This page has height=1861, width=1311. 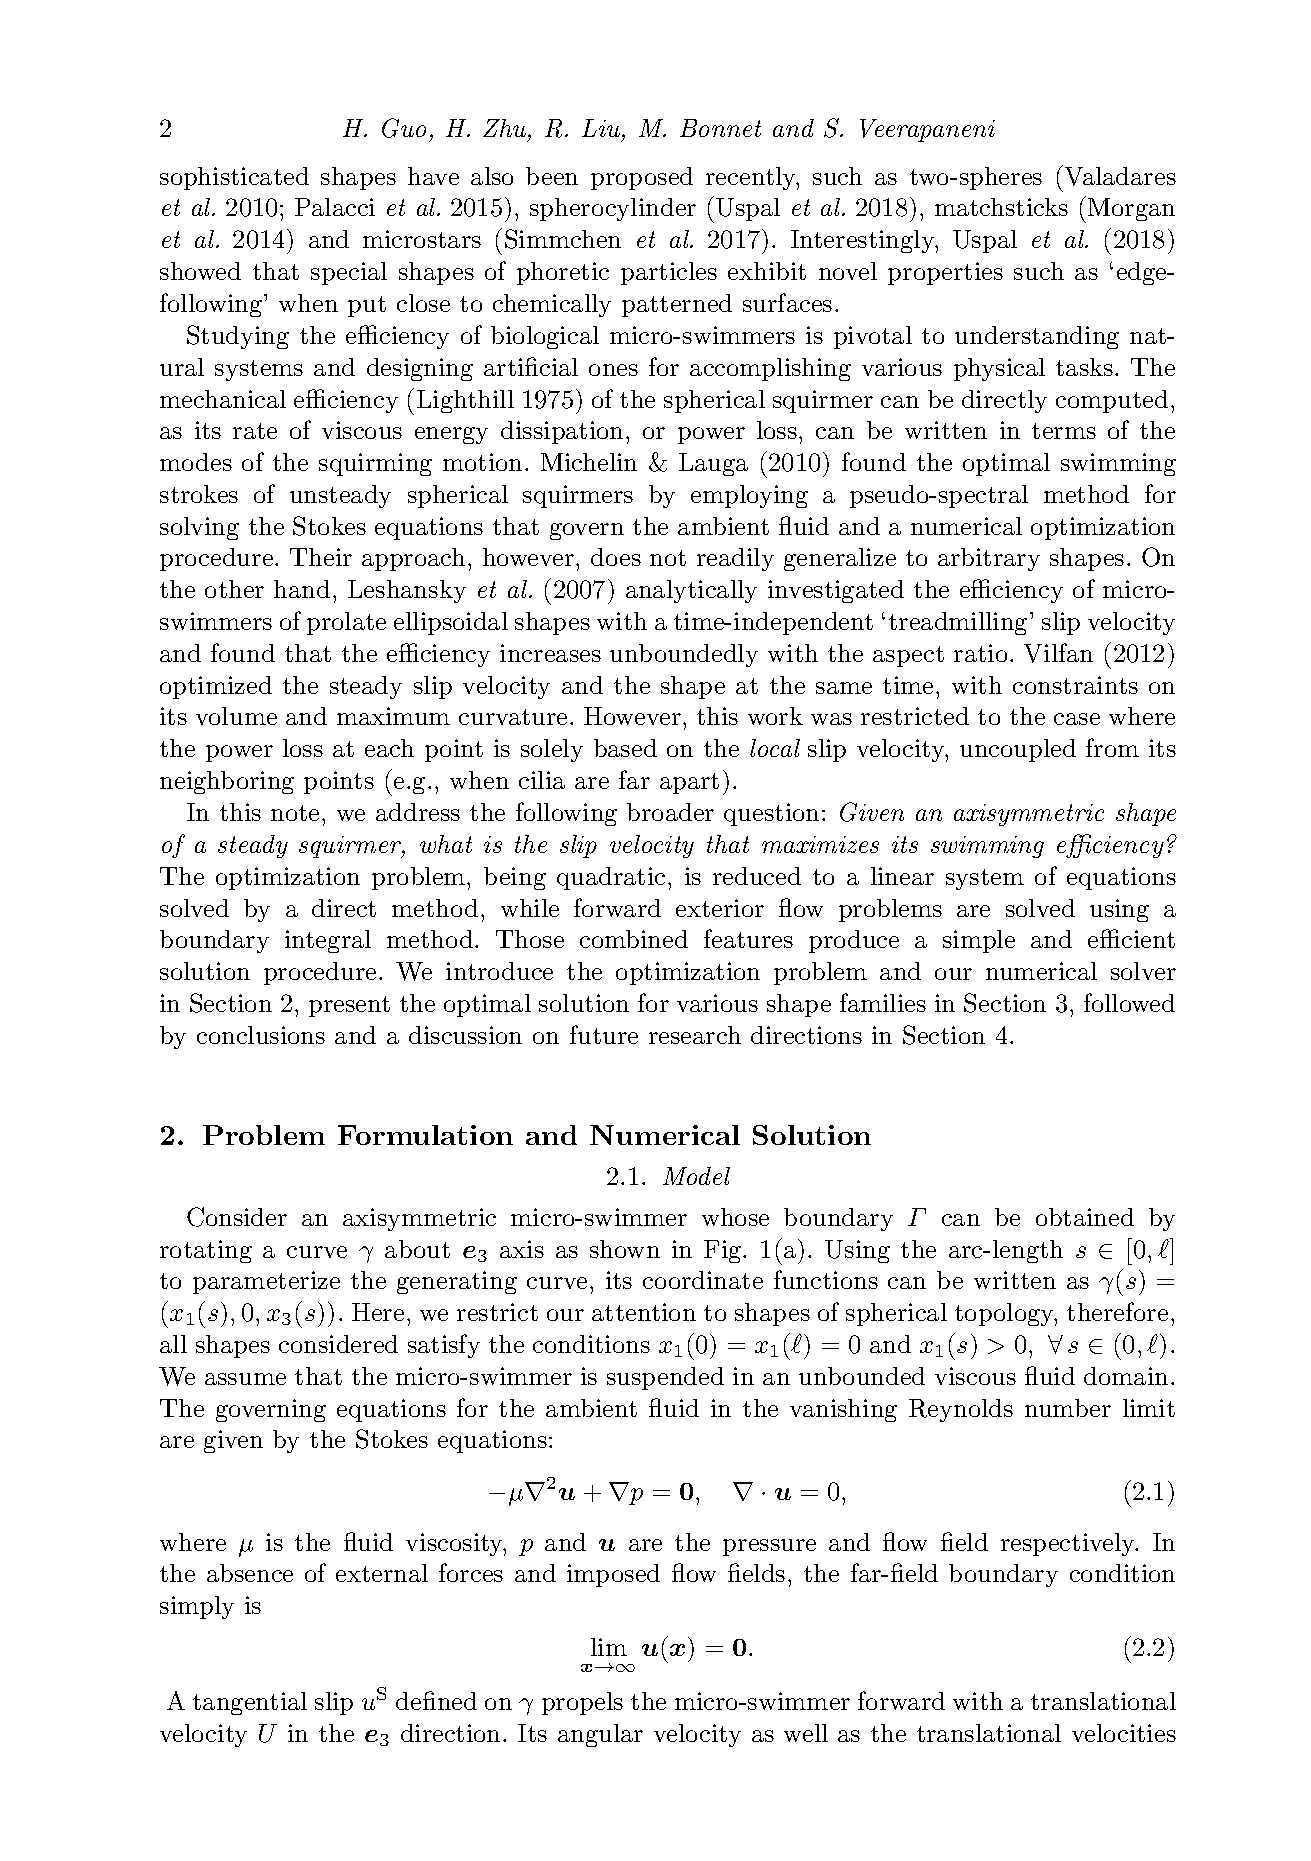 I want to click on assume, so click(x=245, y=1379).
